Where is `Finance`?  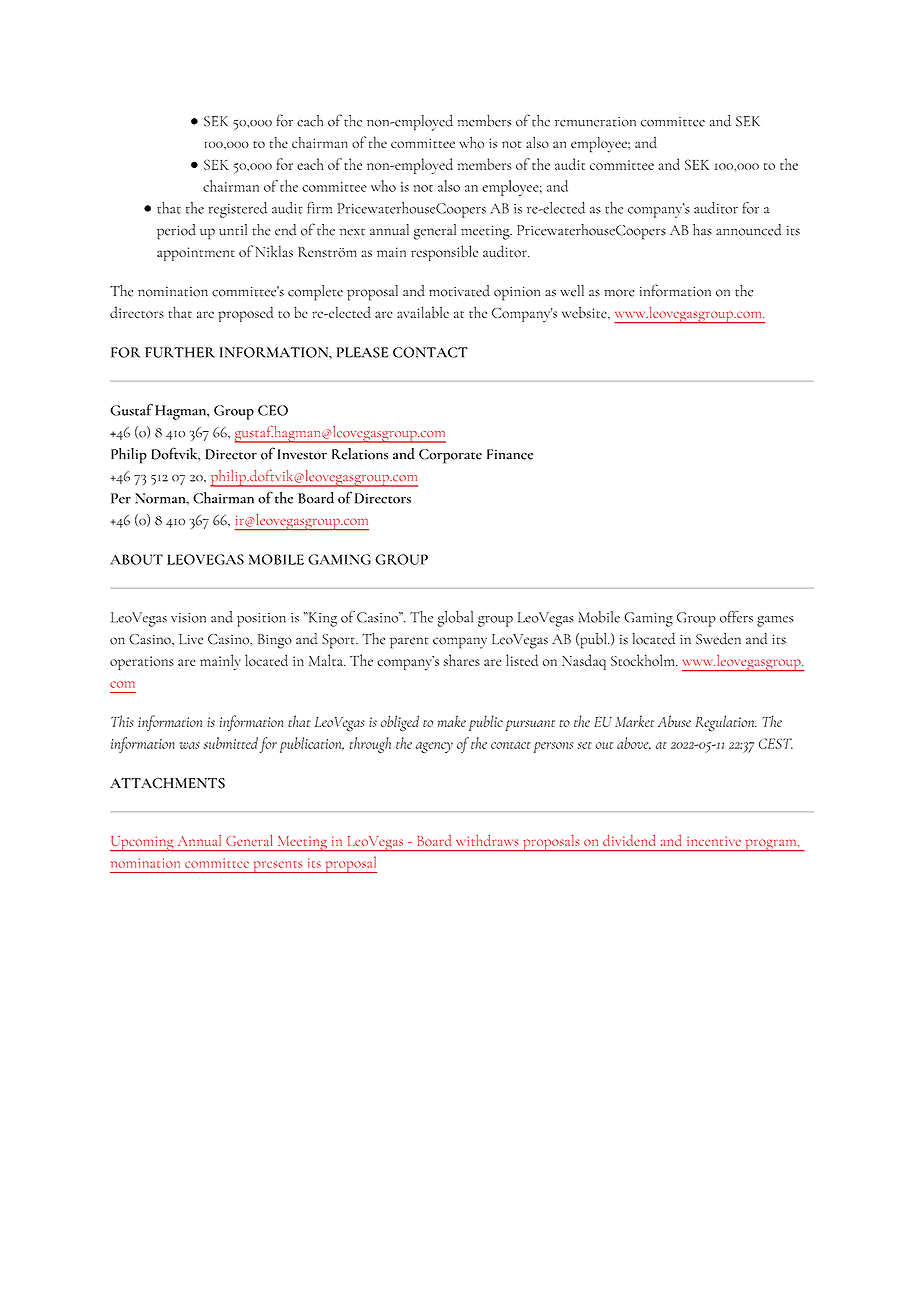 Finance is located at coordinates (510, 454).
